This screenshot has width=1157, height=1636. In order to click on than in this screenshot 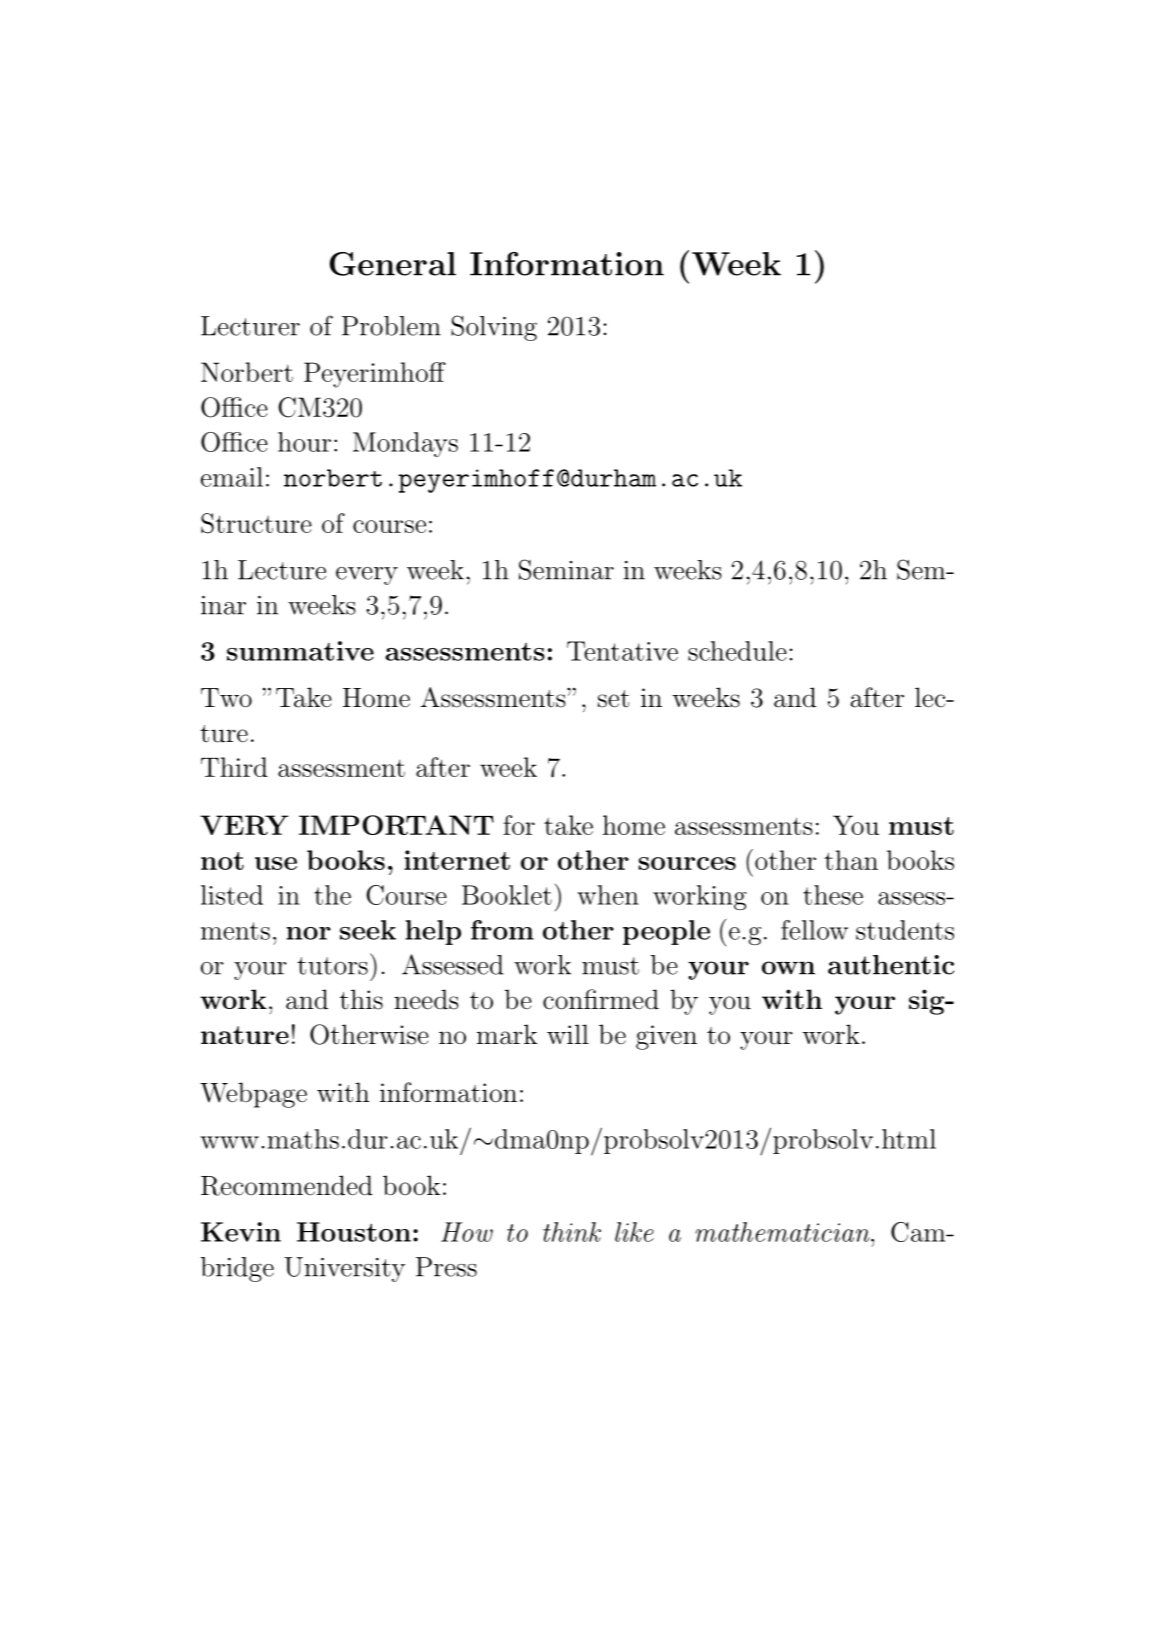, I will do `click(851, 860)`.
